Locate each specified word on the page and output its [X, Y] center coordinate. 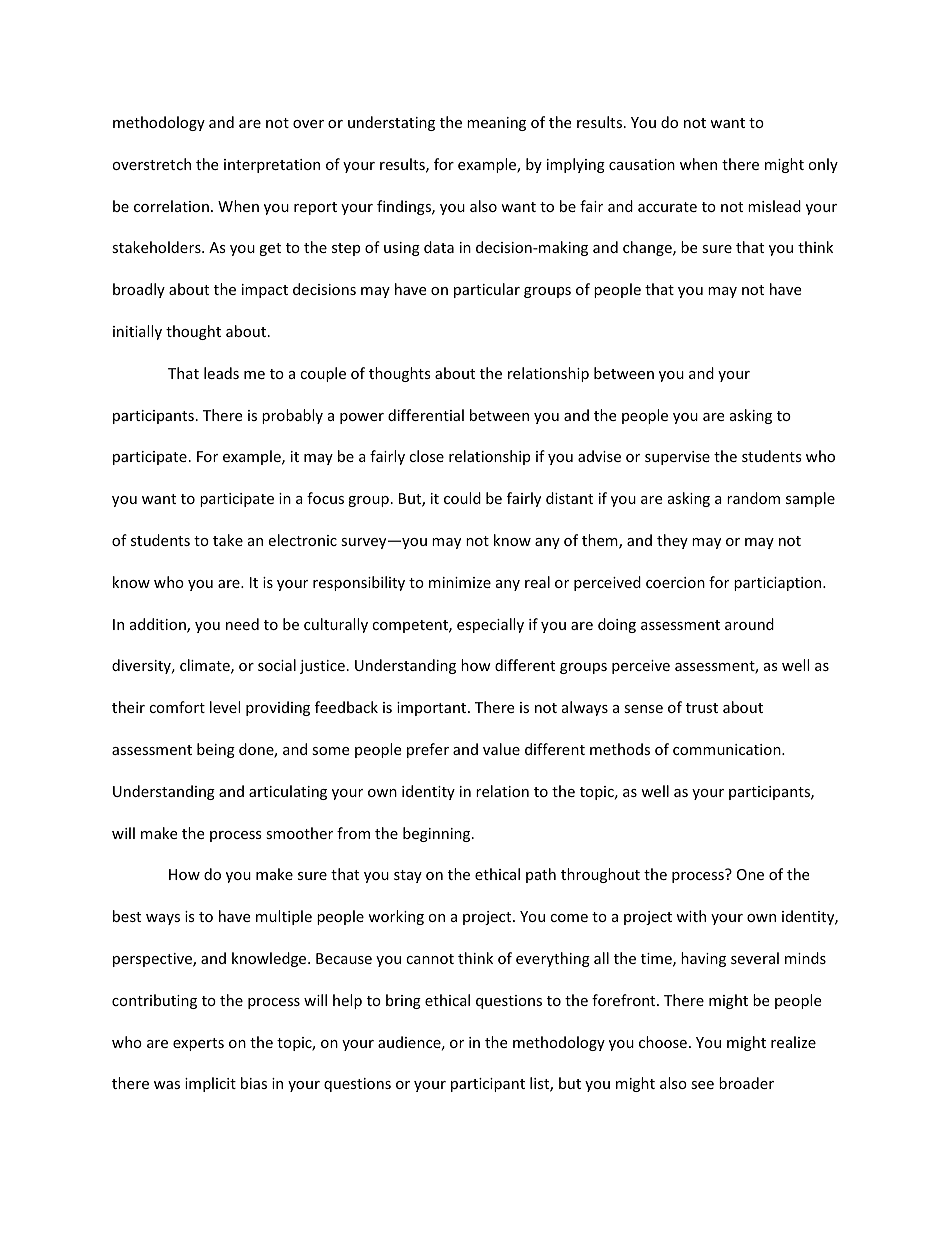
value [501, 749]
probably [292, 416]
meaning [496, 124]
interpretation [272, 166]
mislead [774, 206]
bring [403, 1001]
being [216, 750]
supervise [677, 458]
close [426, 456]
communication [728, 749]
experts [198, 1044]
